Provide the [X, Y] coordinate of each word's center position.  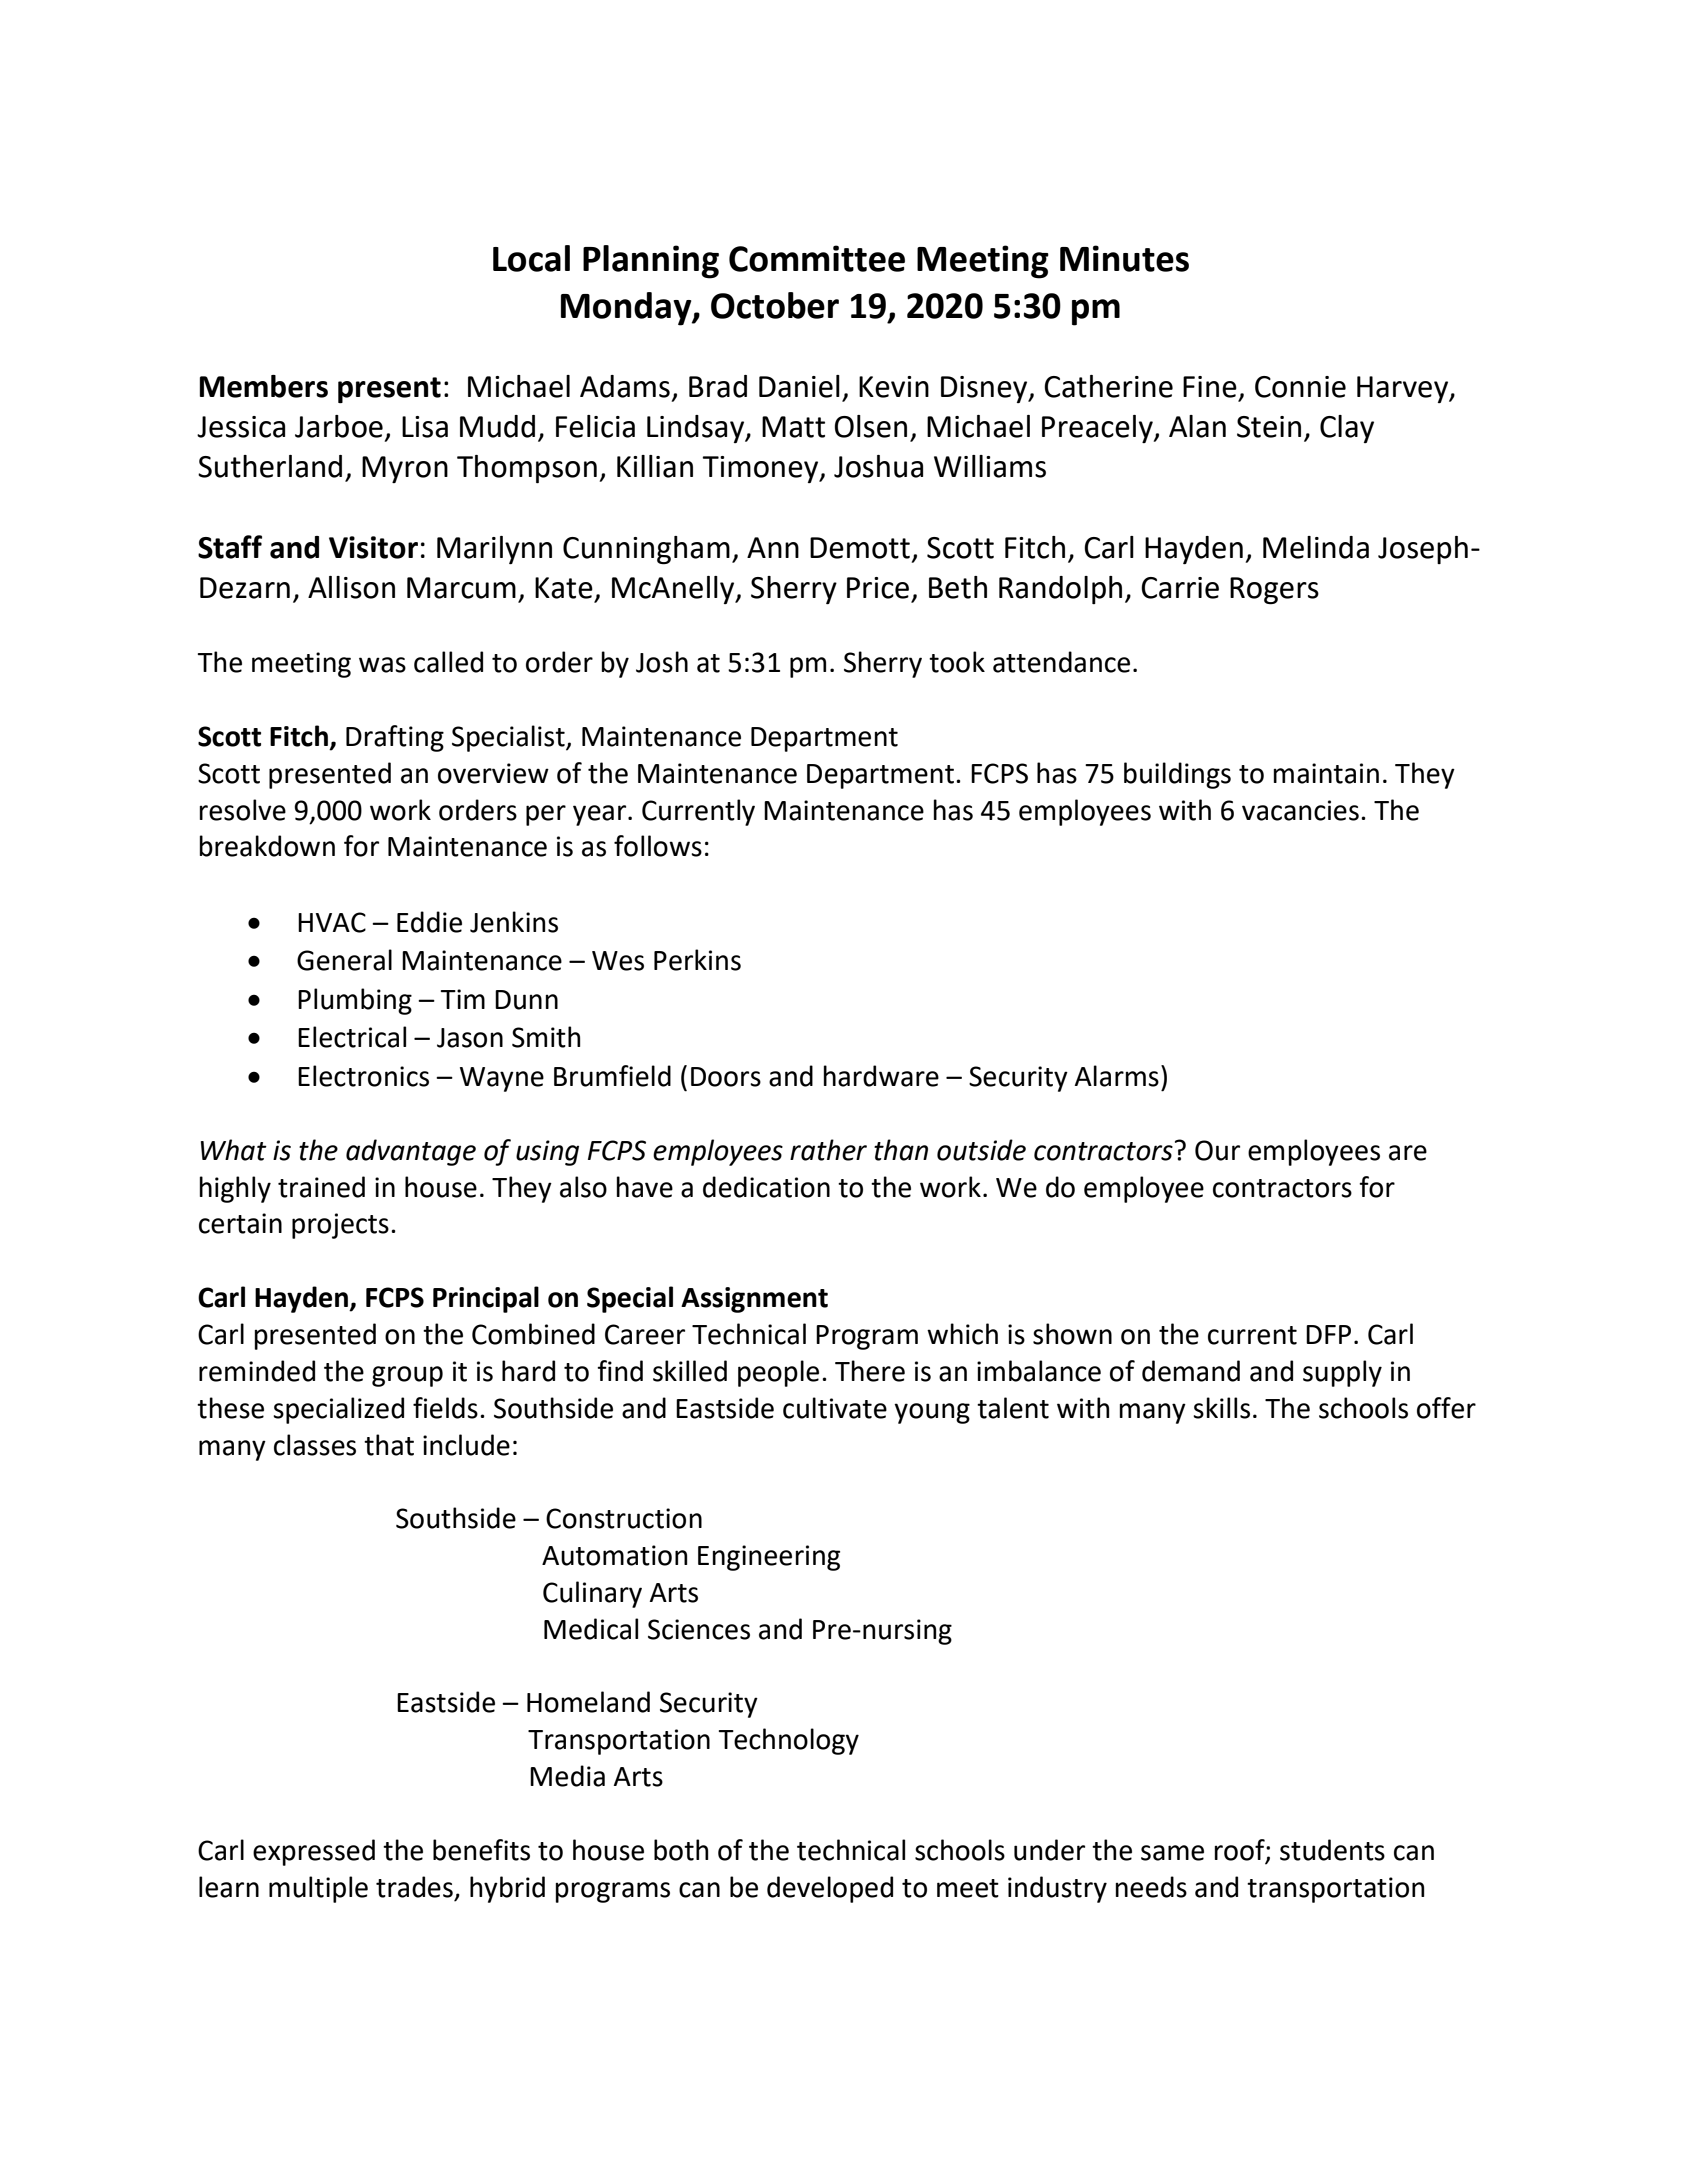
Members [263, 386]
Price [878, 588]
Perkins [697, 960]
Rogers [1274, 590]
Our [1217, 1150]
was [382, 665]
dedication [766, 1187]
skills [1221, 1408]
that [389, 1445]
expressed [314, 1852]
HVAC [332, 922]
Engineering [769, 1558]
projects [340, 1226]
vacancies [1300, 810]
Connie [1300, 387]
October [775, 305]
